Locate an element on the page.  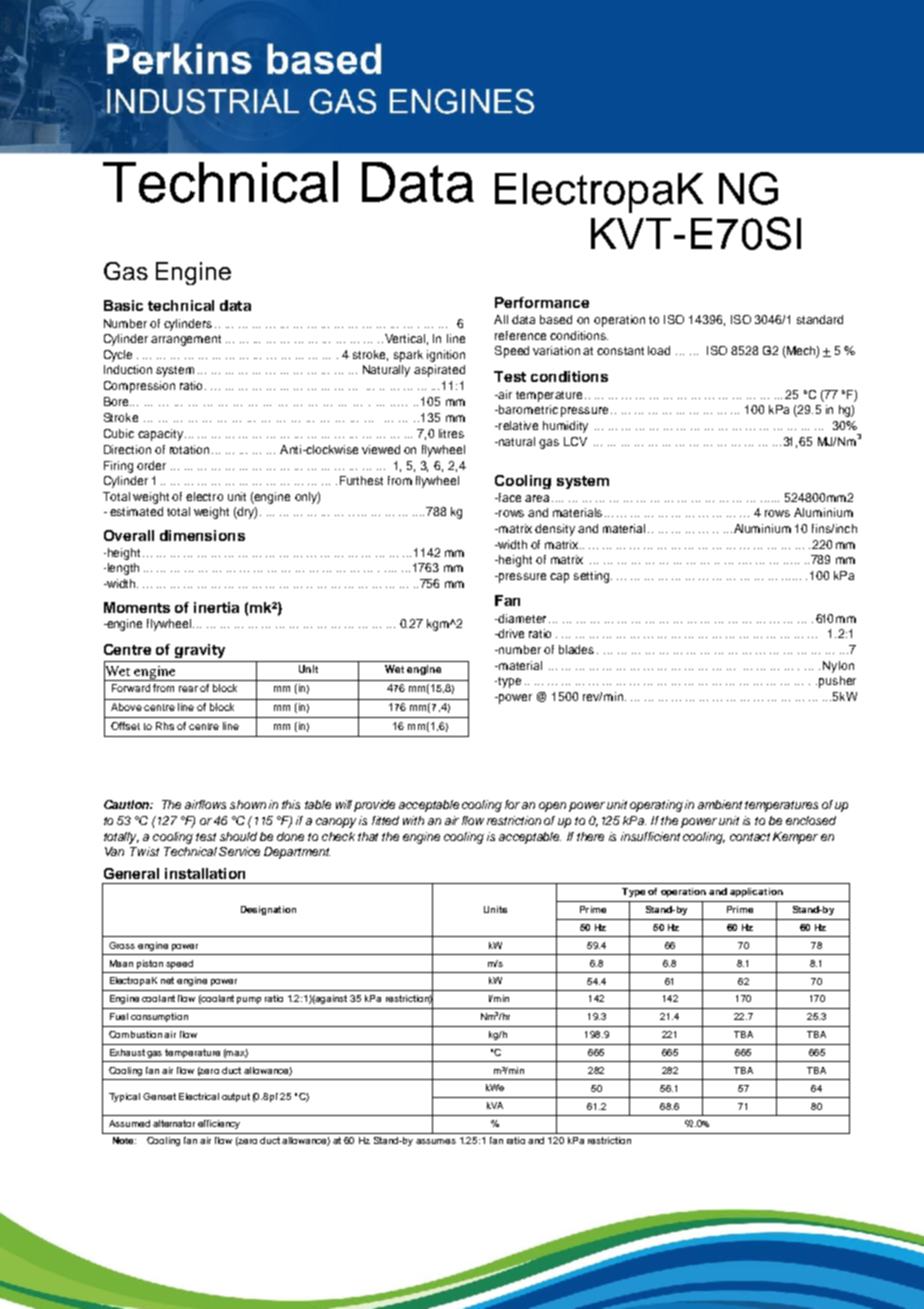
setting is located at coordinates (593, 577).
